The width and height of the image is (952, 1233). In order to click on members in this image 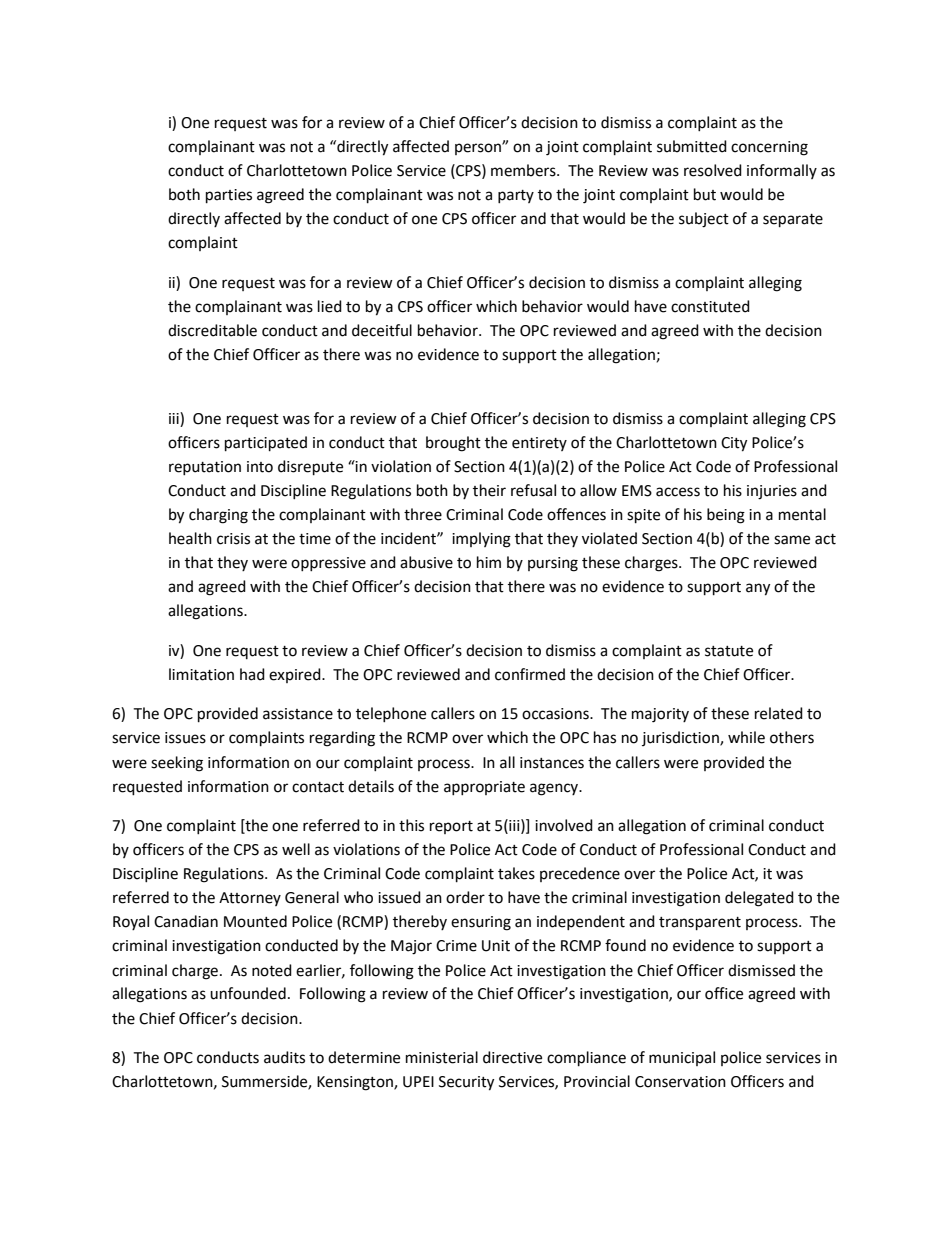, I will do `click(524, 170)`.
